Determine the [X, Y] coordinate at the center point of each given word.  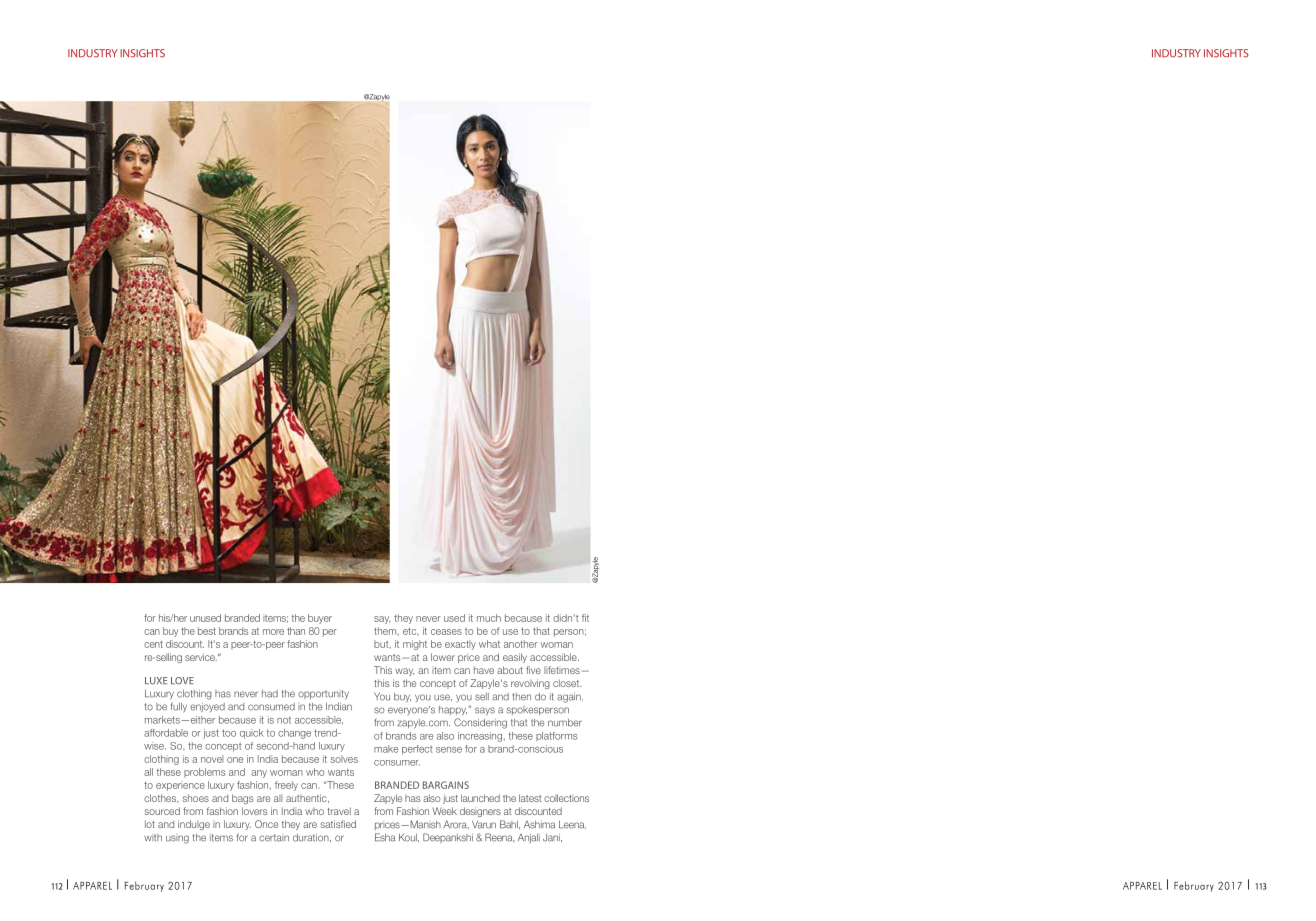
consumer [397, 763]
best [207, 631]
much [489, 618]
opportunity [323, 694]
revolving [530, 684]
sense [449, 750]
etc [411, 631]
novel [212, 759]
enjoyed [207, 707]
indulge [194, 825]
